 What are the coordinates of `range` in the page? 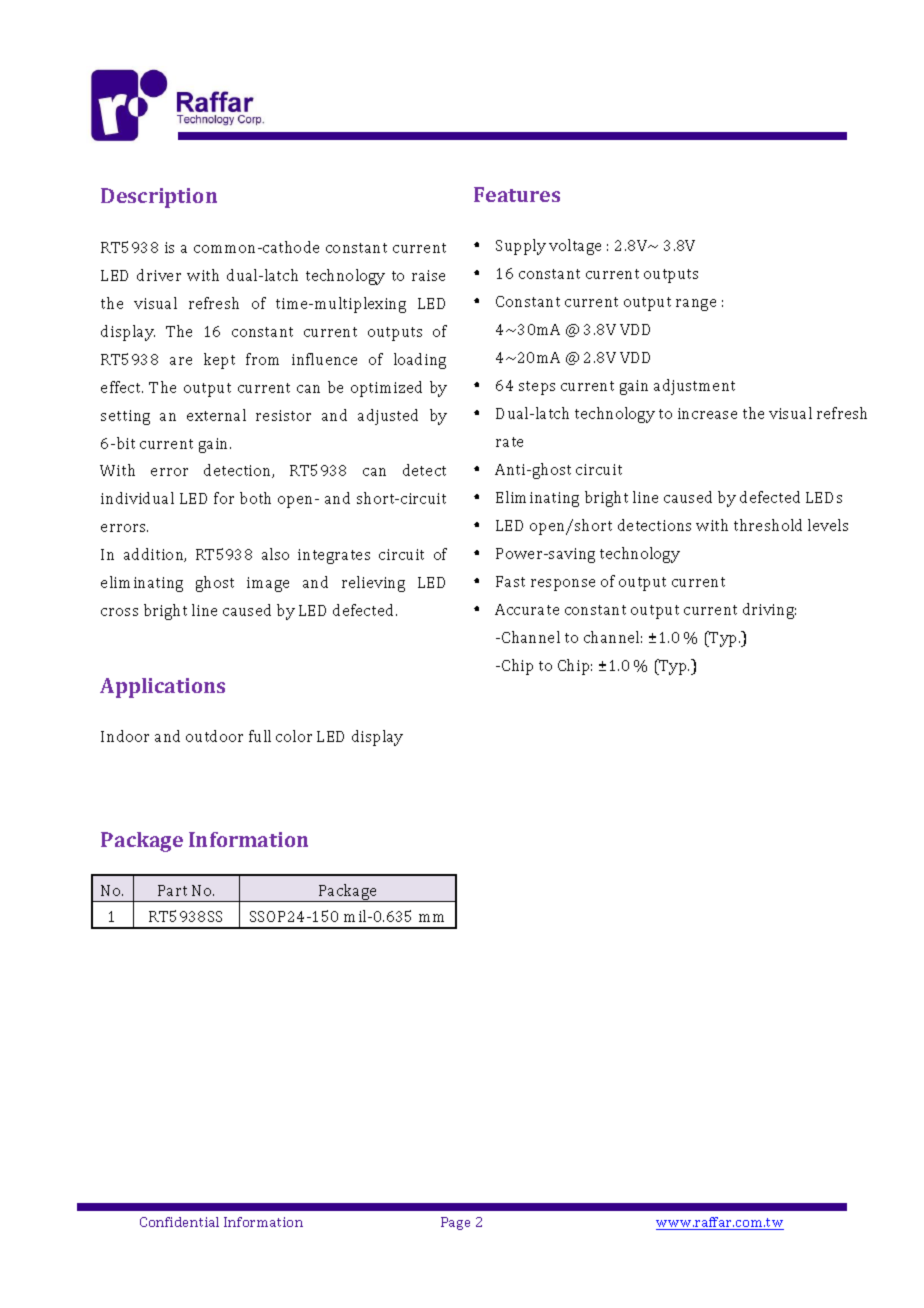 It's located at (696, 305).
